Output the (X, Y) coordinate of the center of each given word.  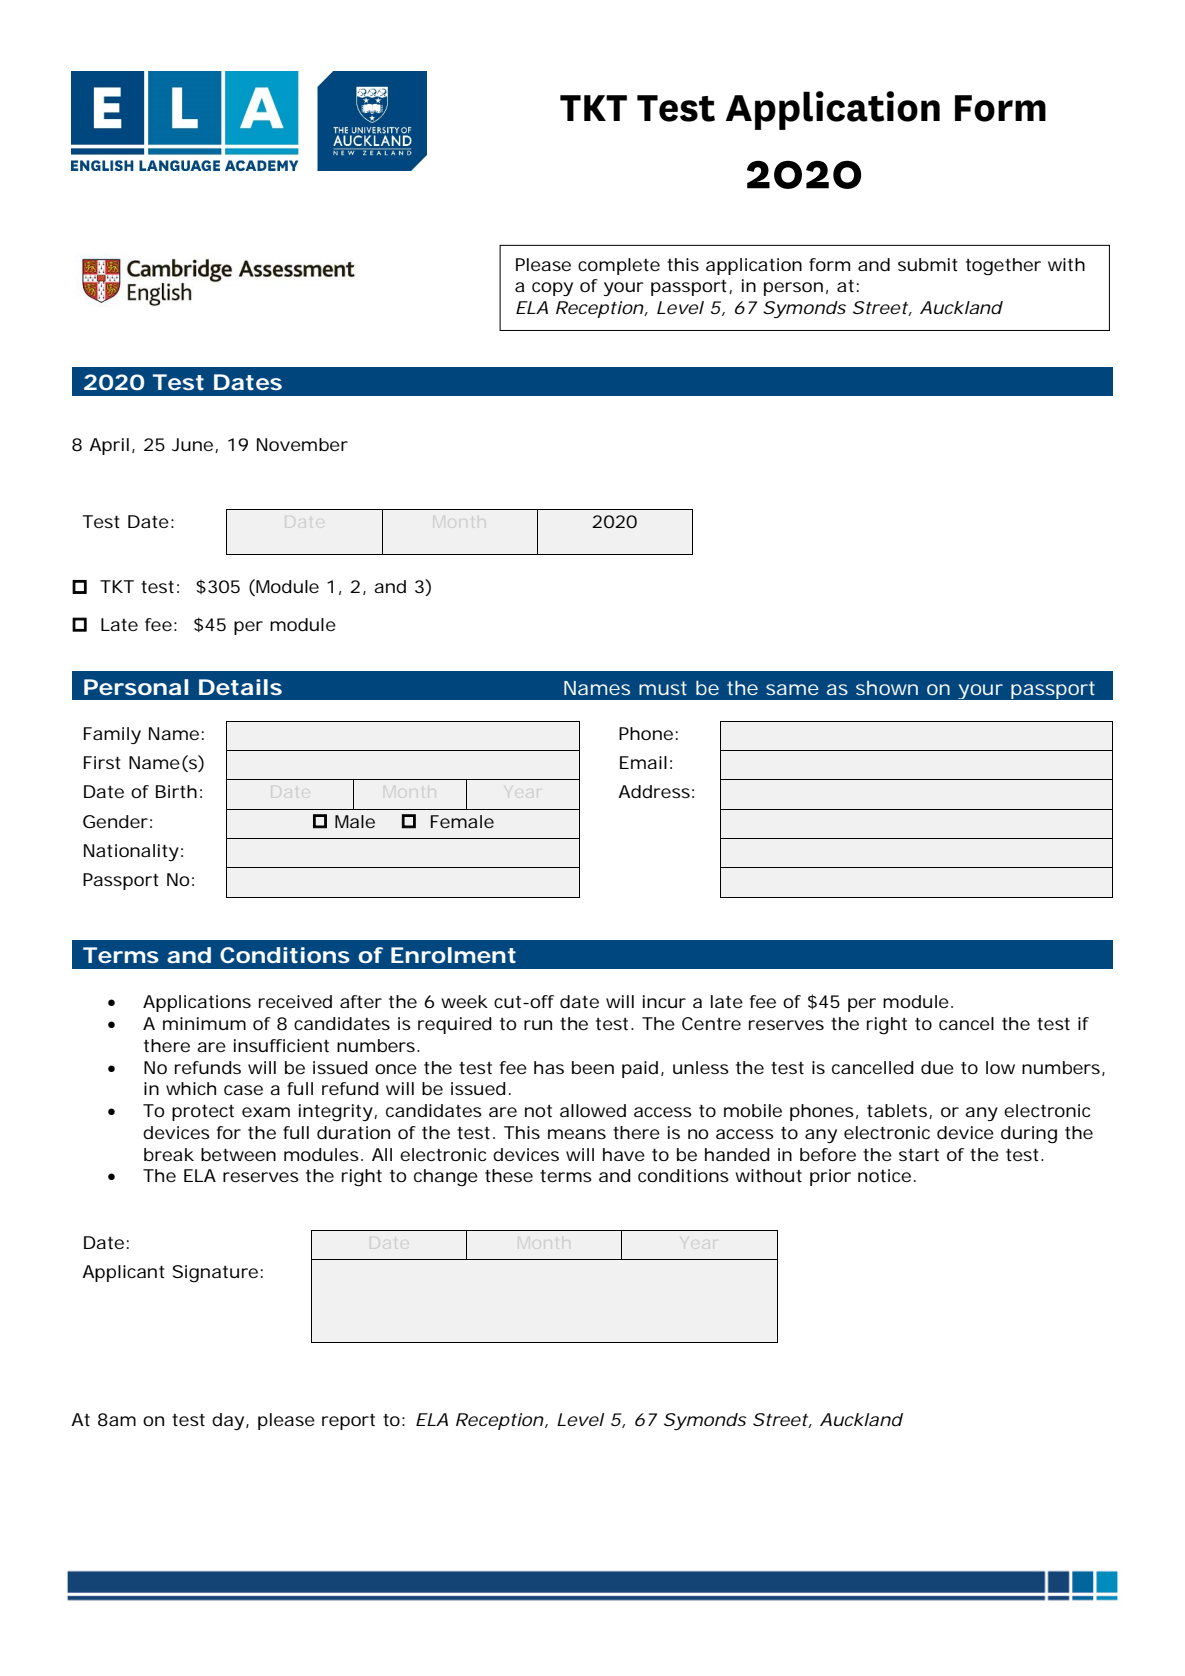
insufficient (281, 1045)
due (937, 1067)
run (538, 1025)
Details (240, 687)
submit (927, 264)
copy (552, 289)
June (192, 444)
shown (887, 688)
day (228, 1421)
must (663, 688)
